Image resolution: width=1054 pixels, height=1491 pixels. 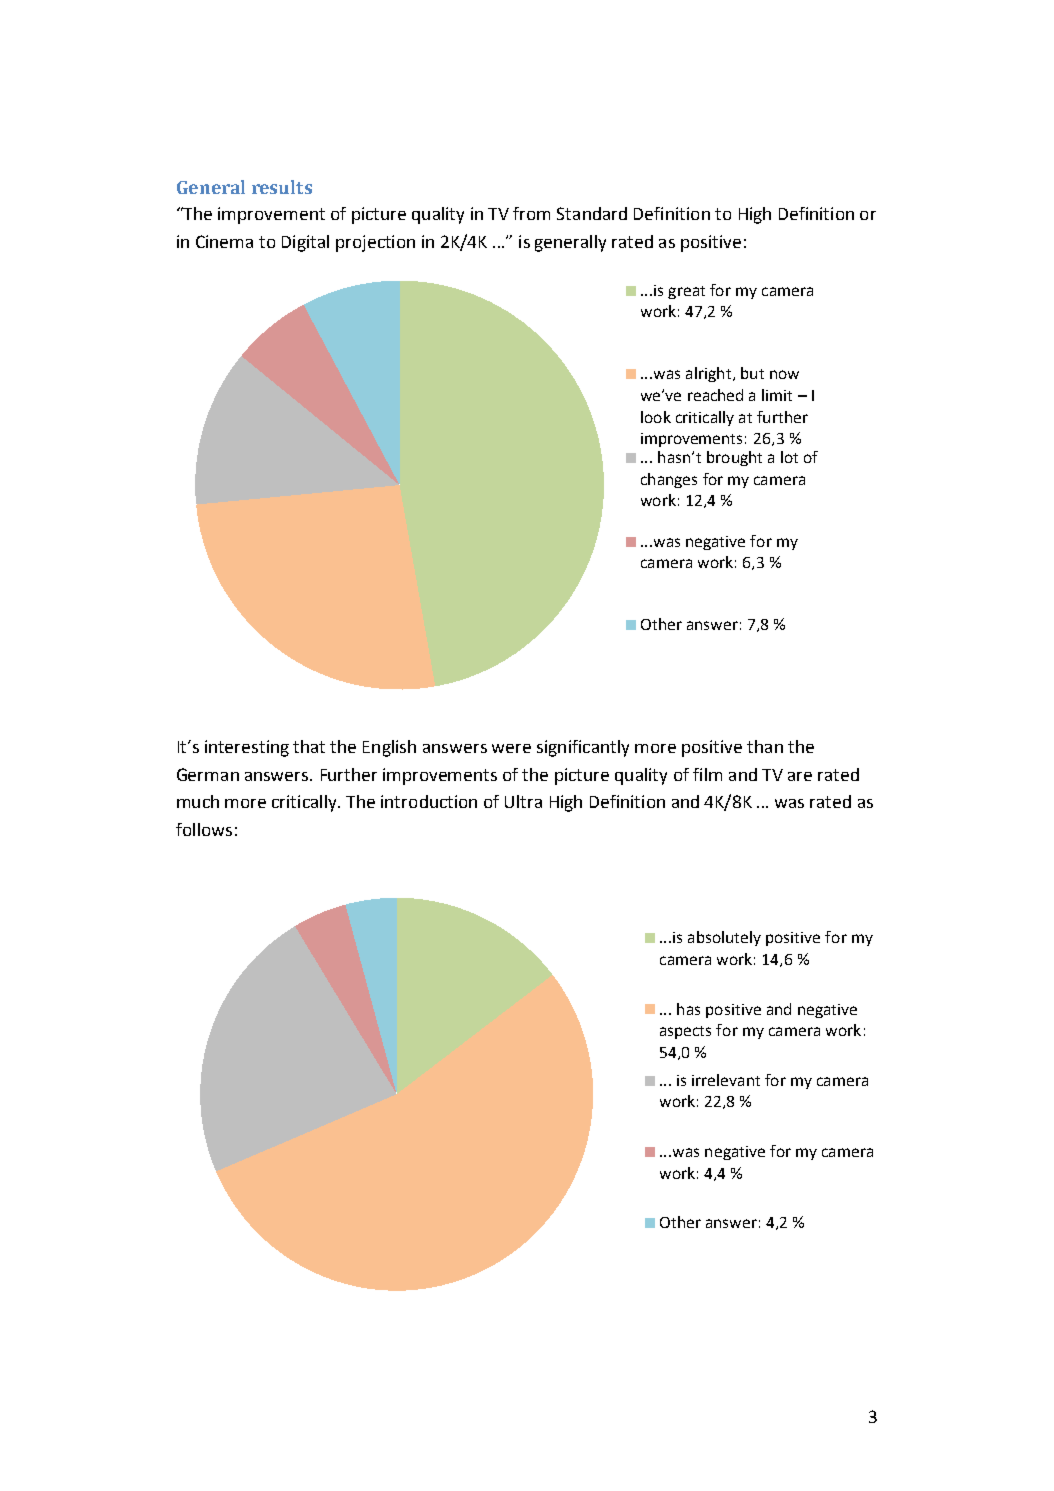 What do you see at coordinates (282, 187) in the page?
I see `results` at bounding box center [282, 187].
